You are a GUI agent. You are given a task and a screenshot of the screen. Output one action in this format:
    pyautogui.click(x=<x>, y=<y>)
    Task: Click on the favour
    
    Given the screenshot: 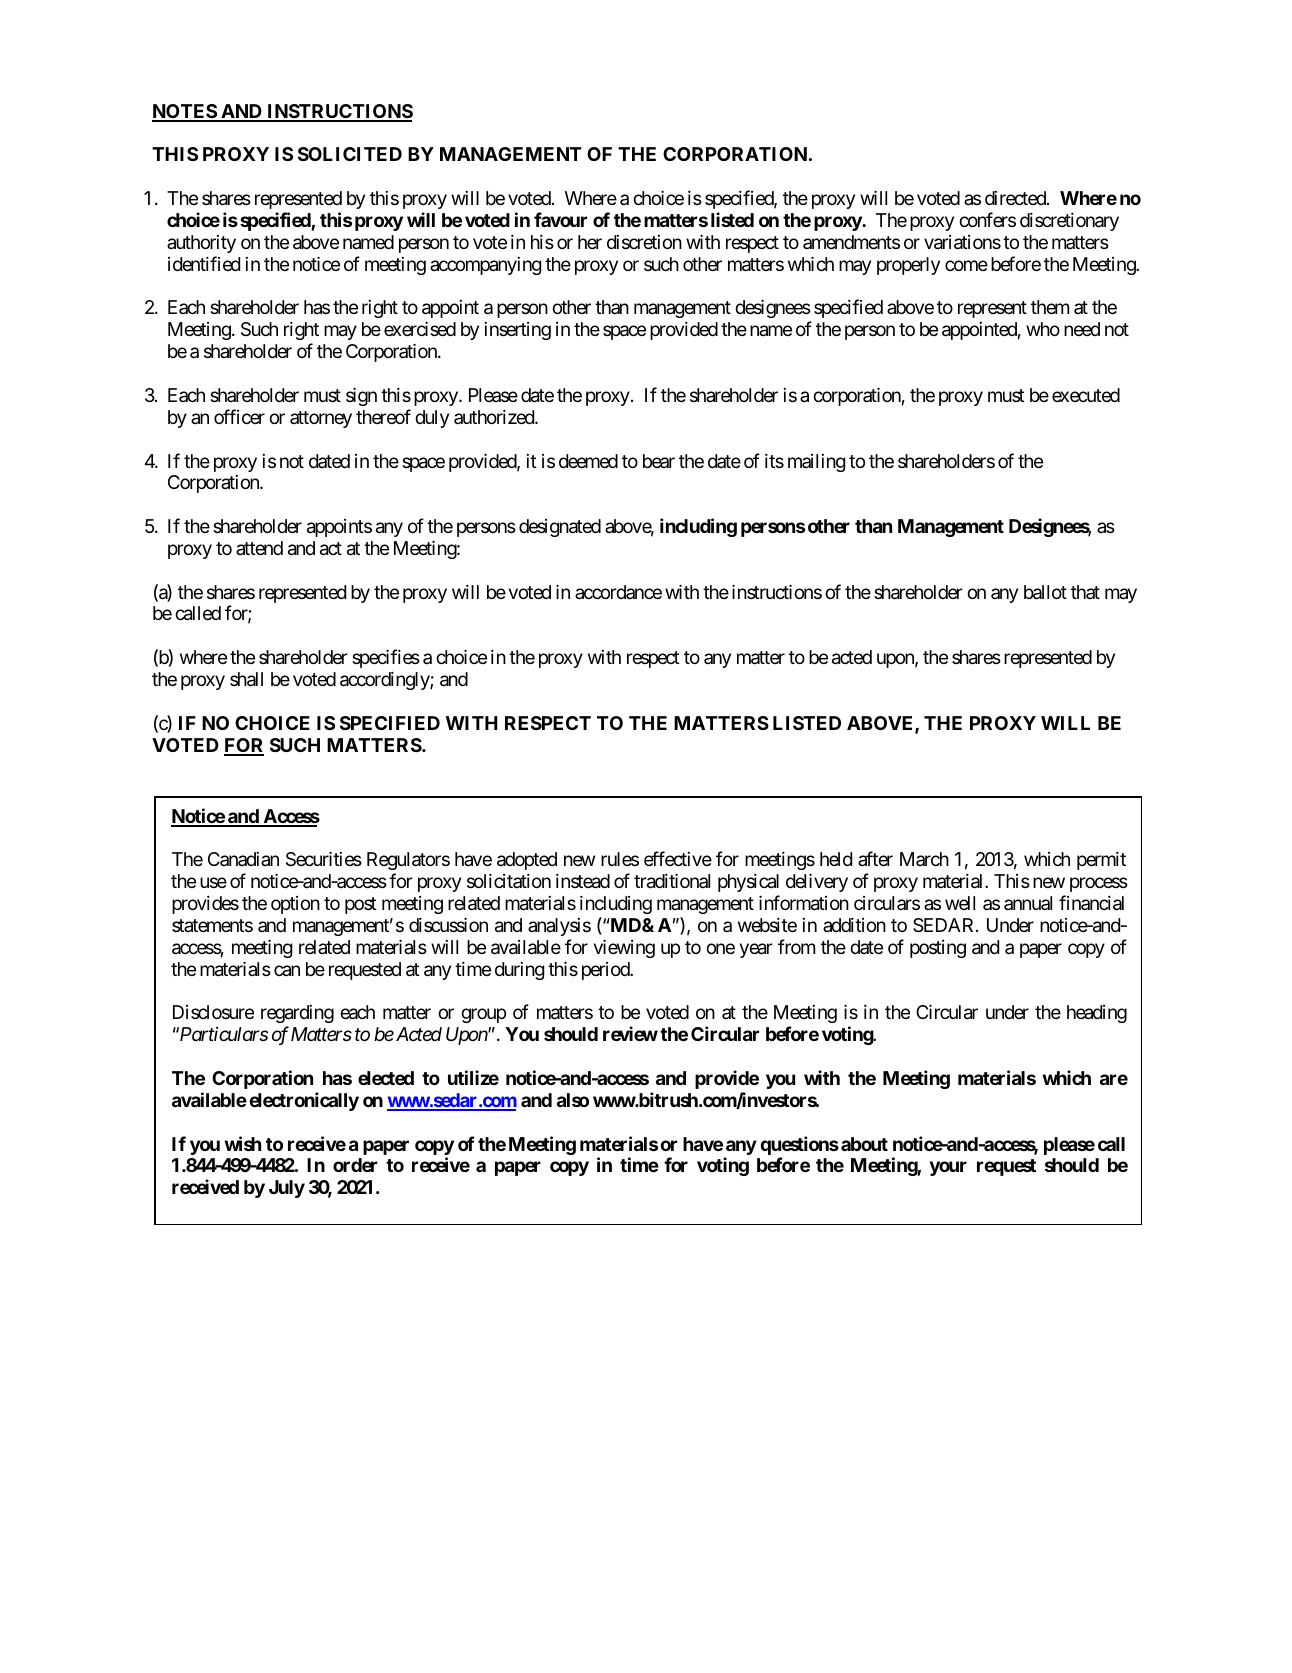 What is the action you would take?
    pyautogui.click(x=560, y=219)
